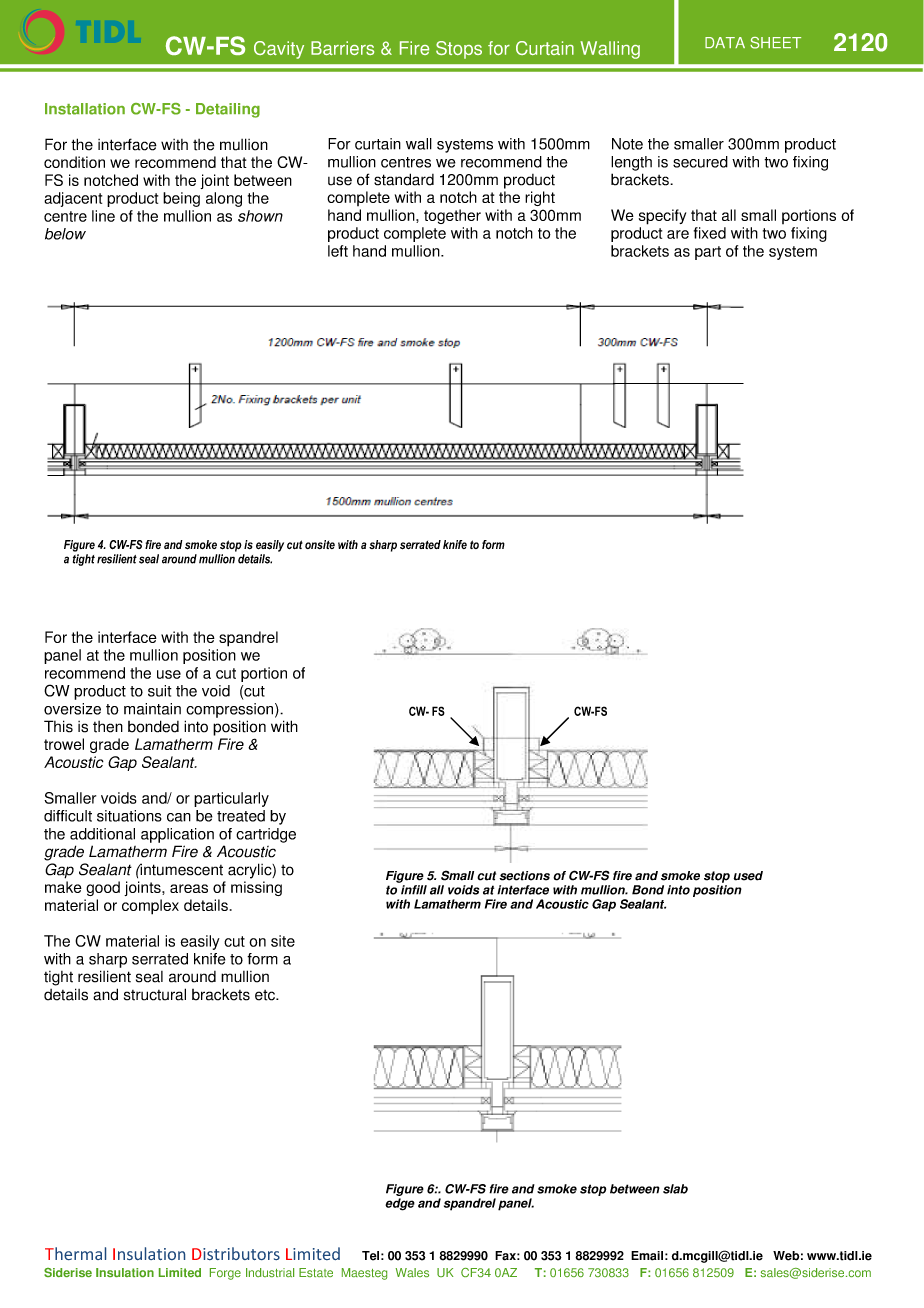 The height and width of the screenshot is (1308, 924). What do you see at coordinates (627, 144) in the screenshot?
I see `Note` at bounding box center [627, 144].
